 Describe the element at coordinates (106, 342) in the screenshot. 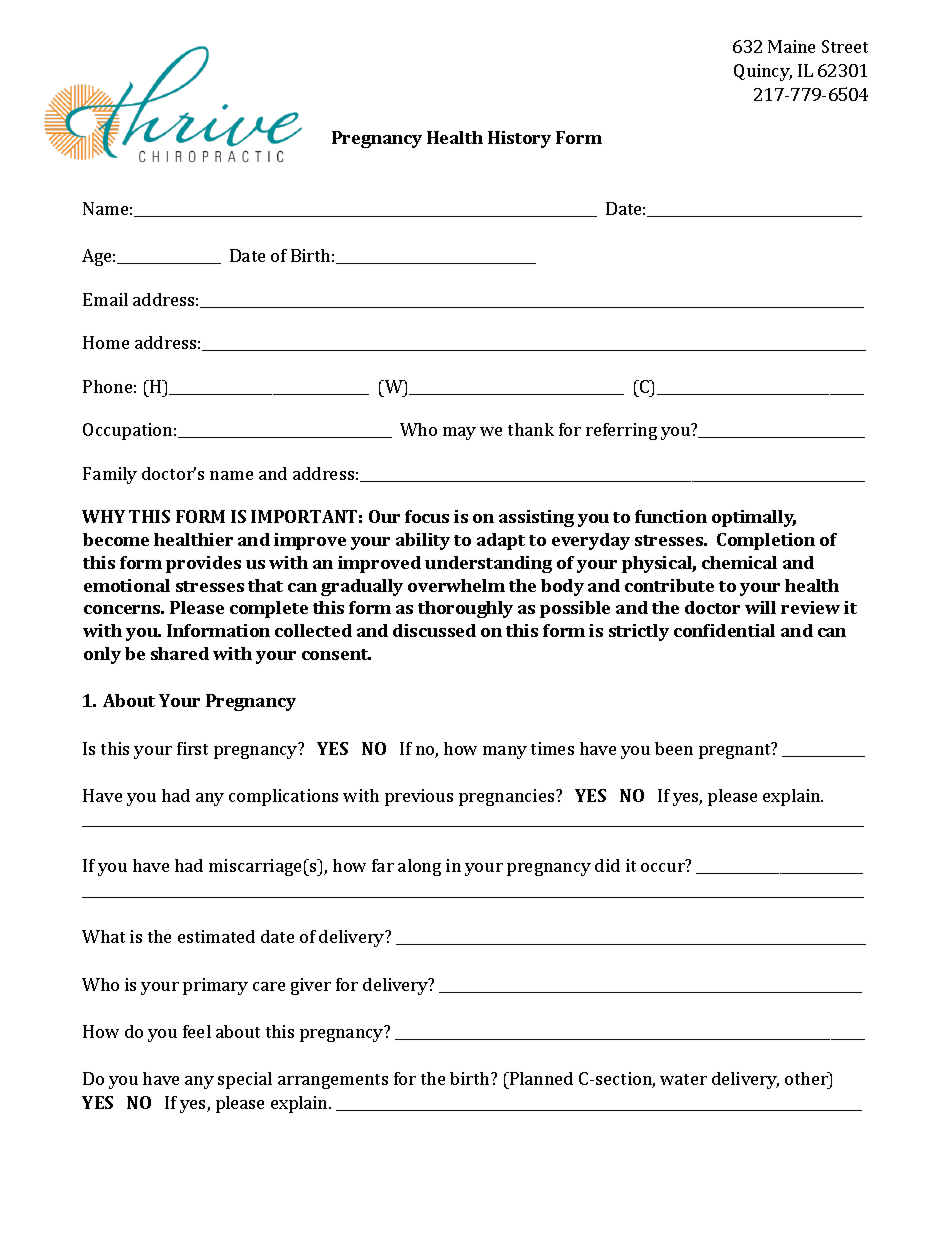

I see `Home` at that location.
